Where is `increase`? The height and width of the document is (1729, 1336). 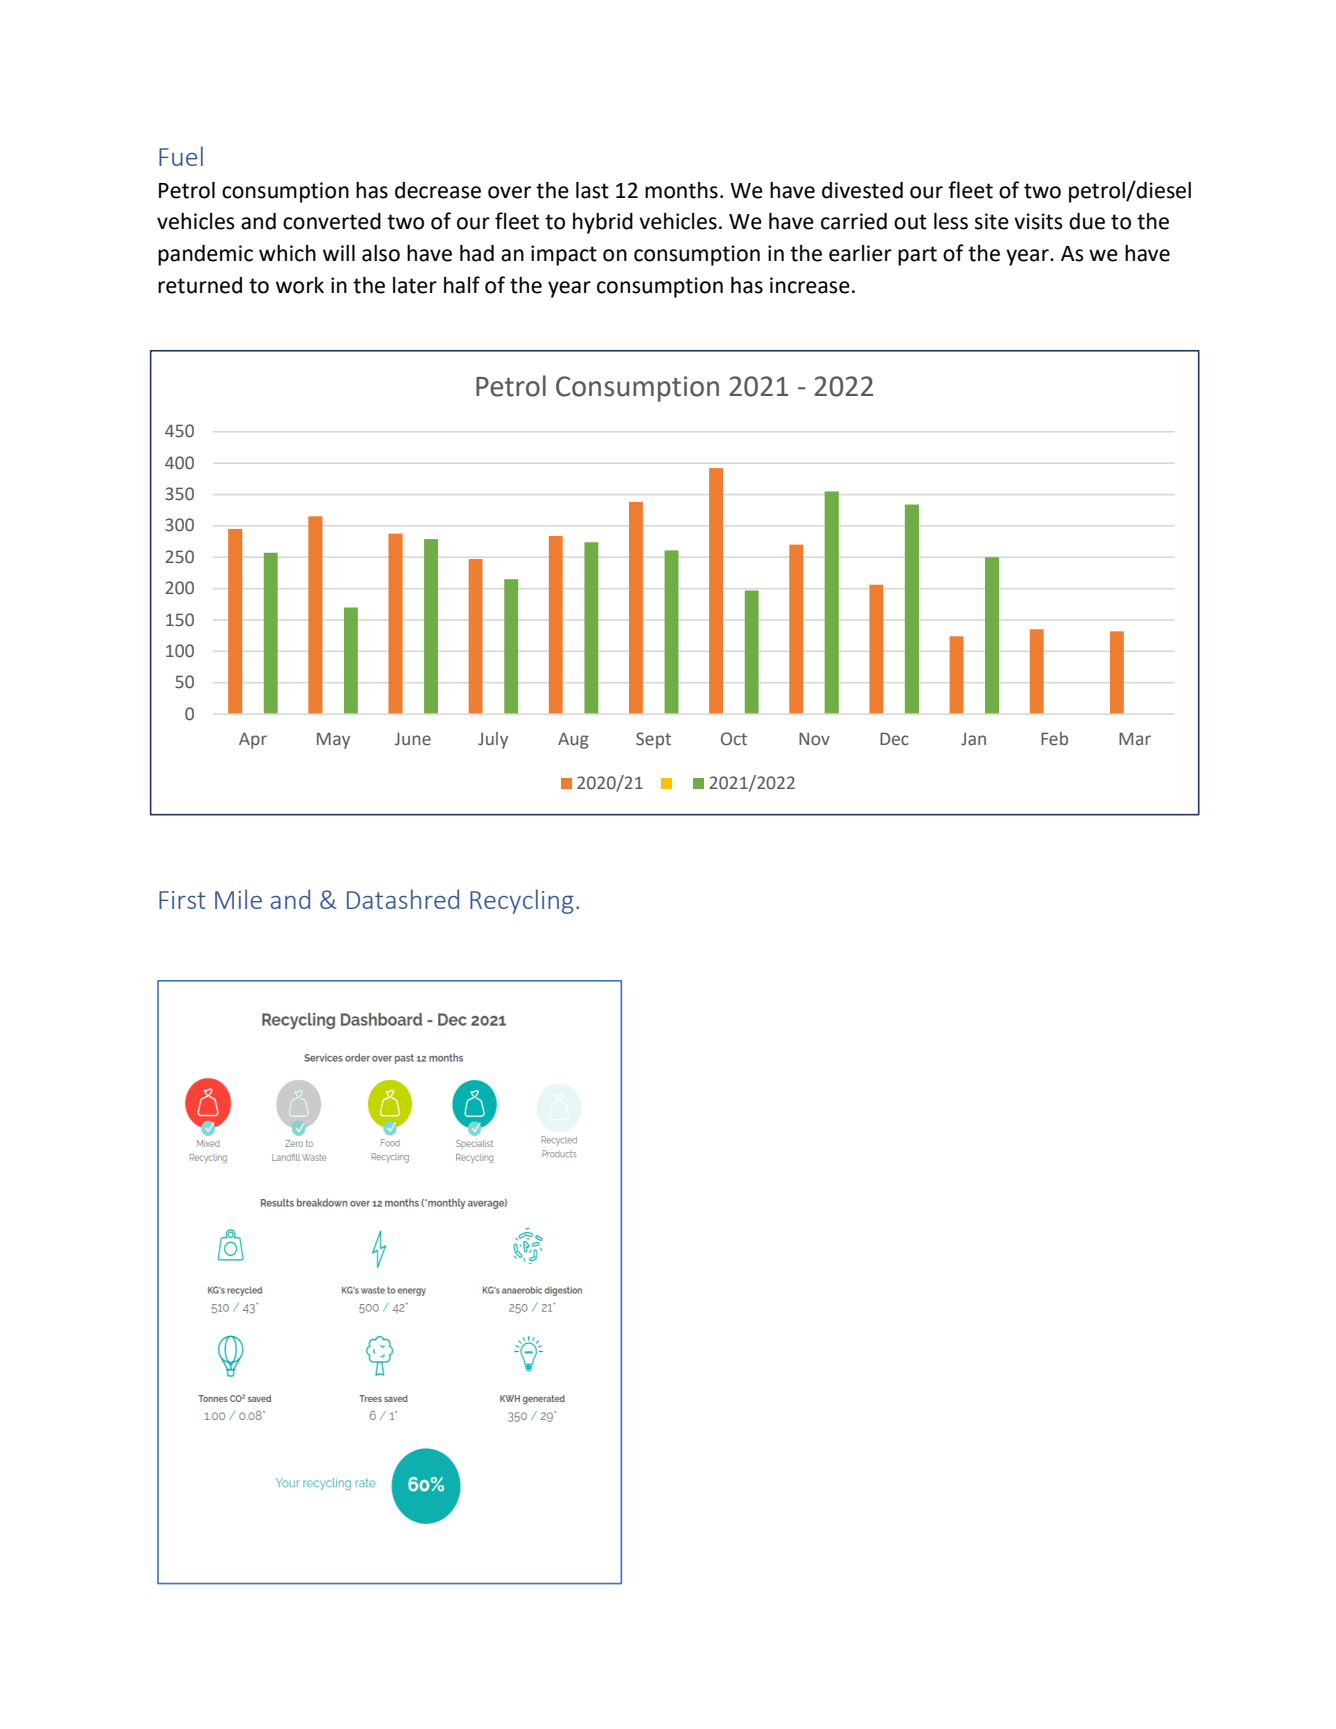
increase is located at coordinates (810, 285).
